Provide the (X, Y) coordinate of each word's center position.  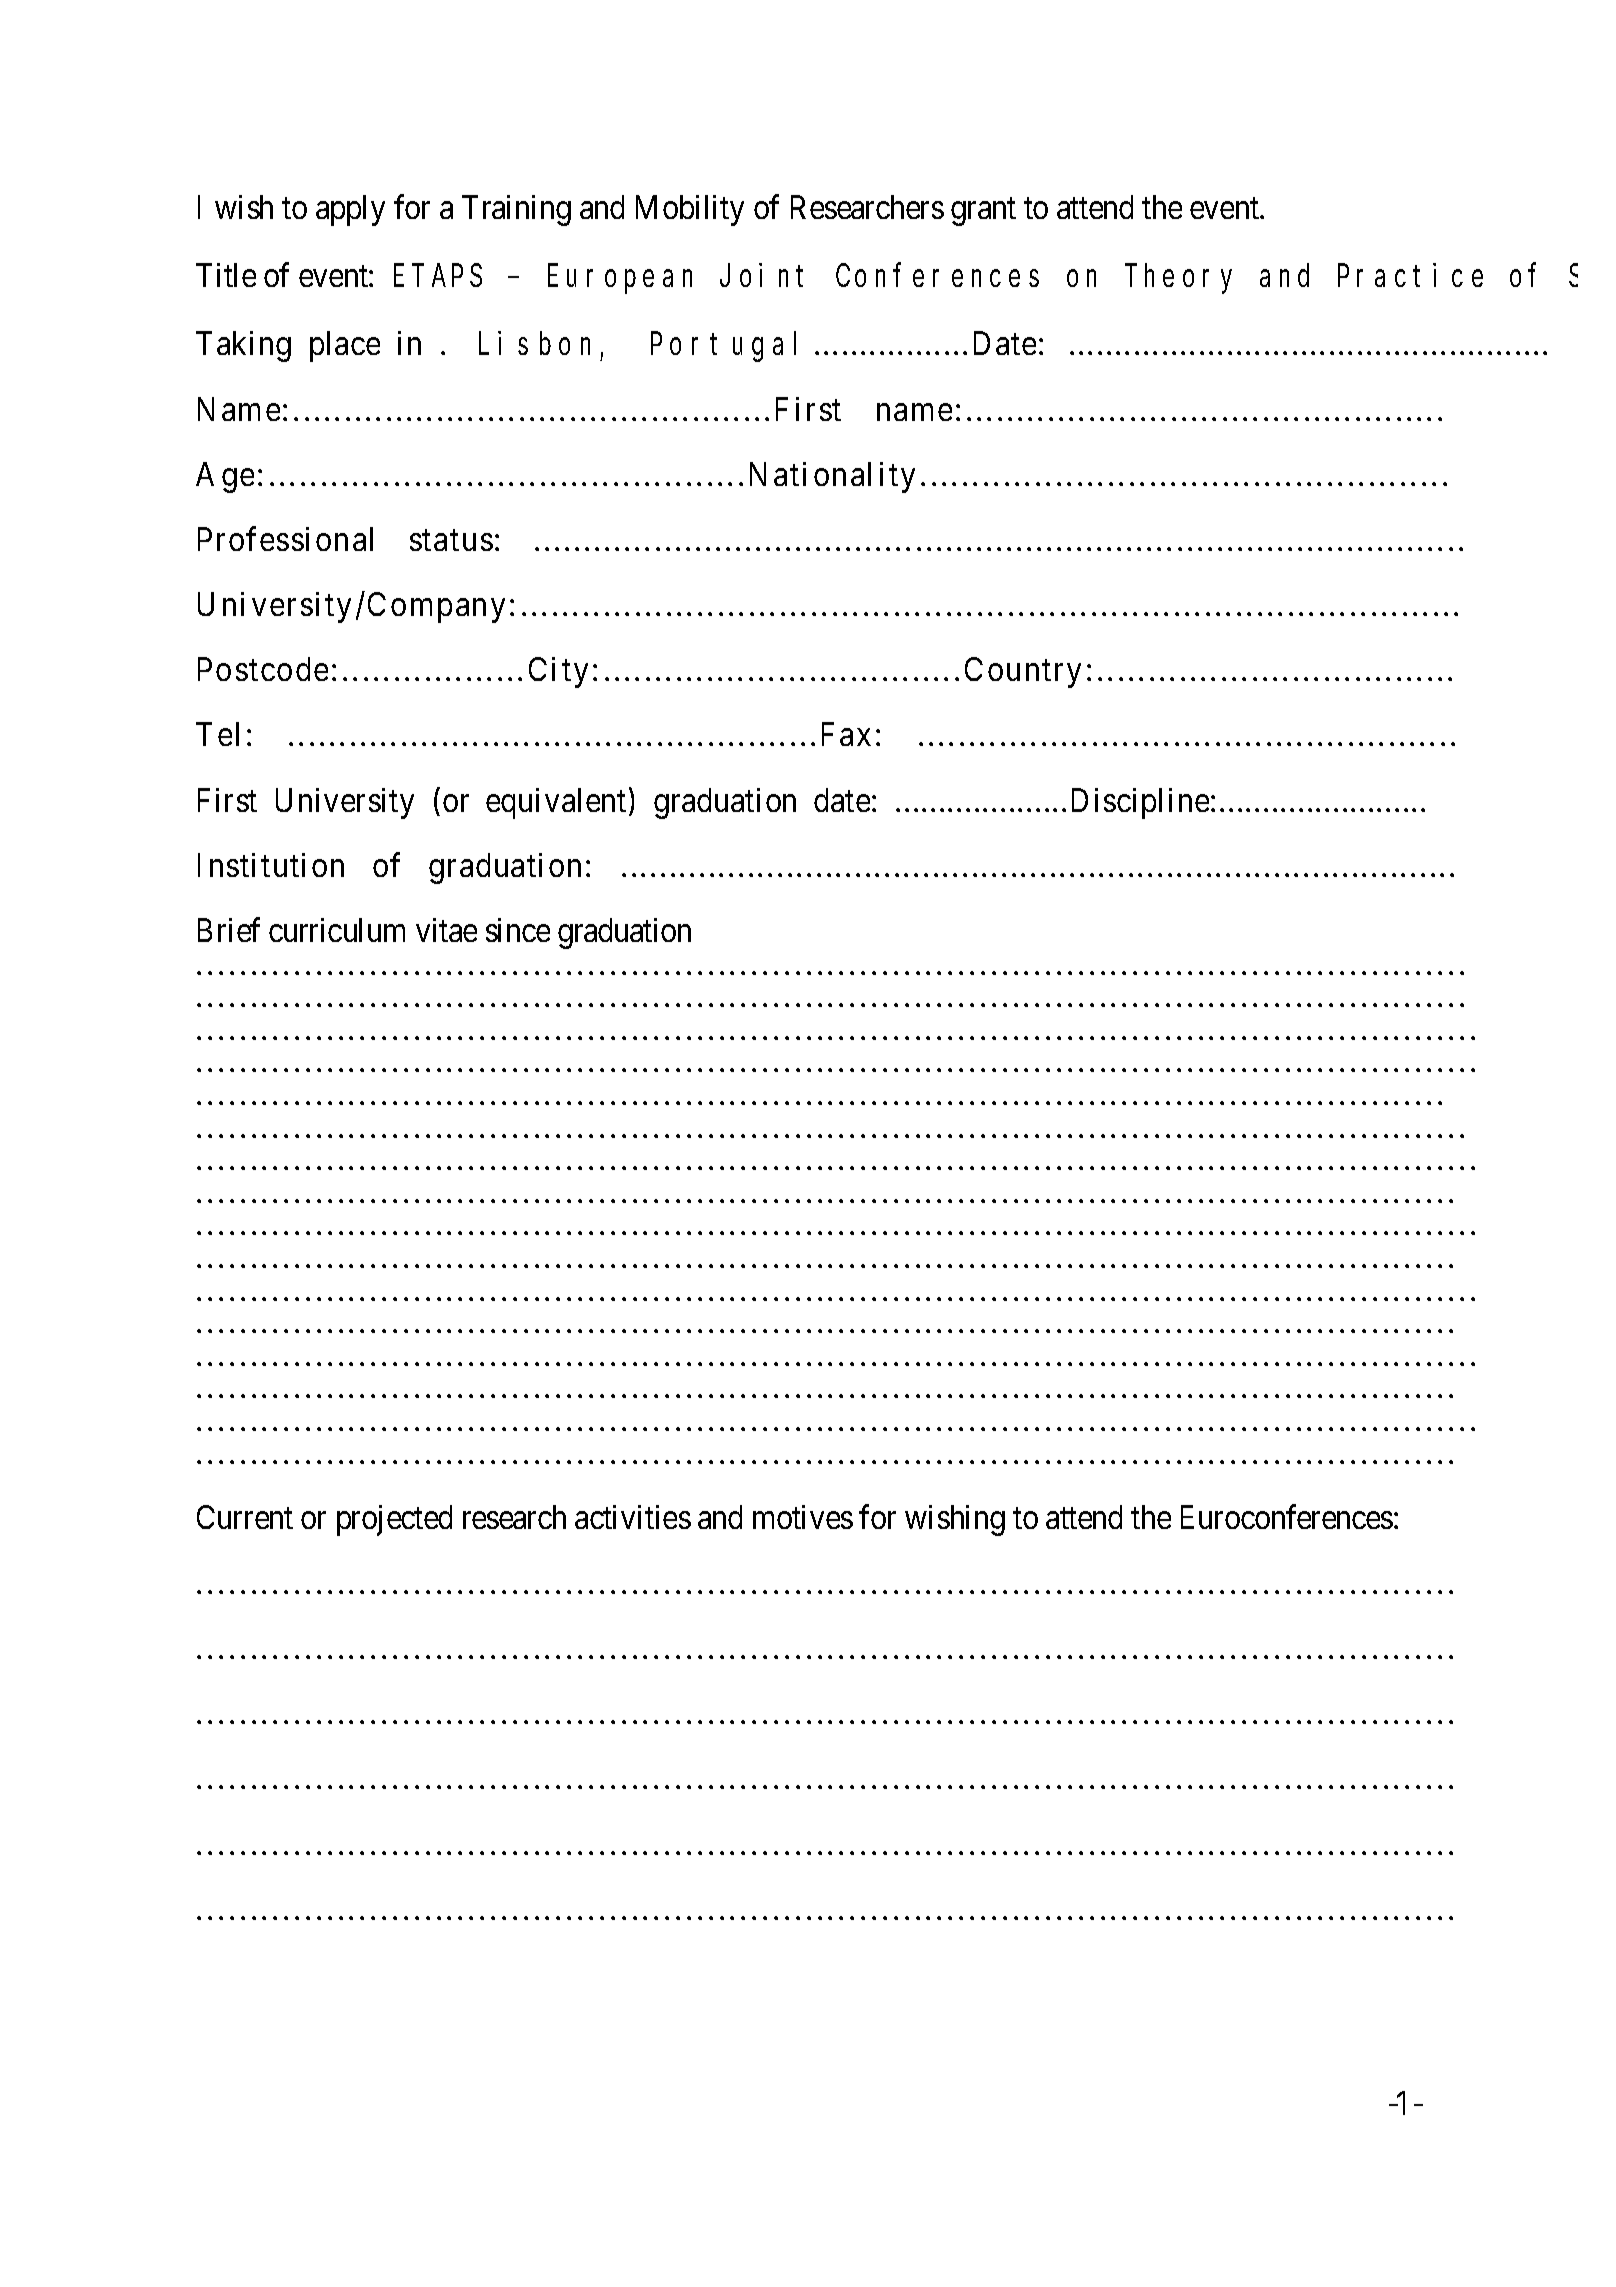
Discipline (1140, 803)
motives (803, 1517)
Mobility (690, 210)
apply (350, 210)
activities (633, 1517)
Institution (271, 865)
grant (983, 212)
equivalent (556, 803)
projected (394, 1520)
